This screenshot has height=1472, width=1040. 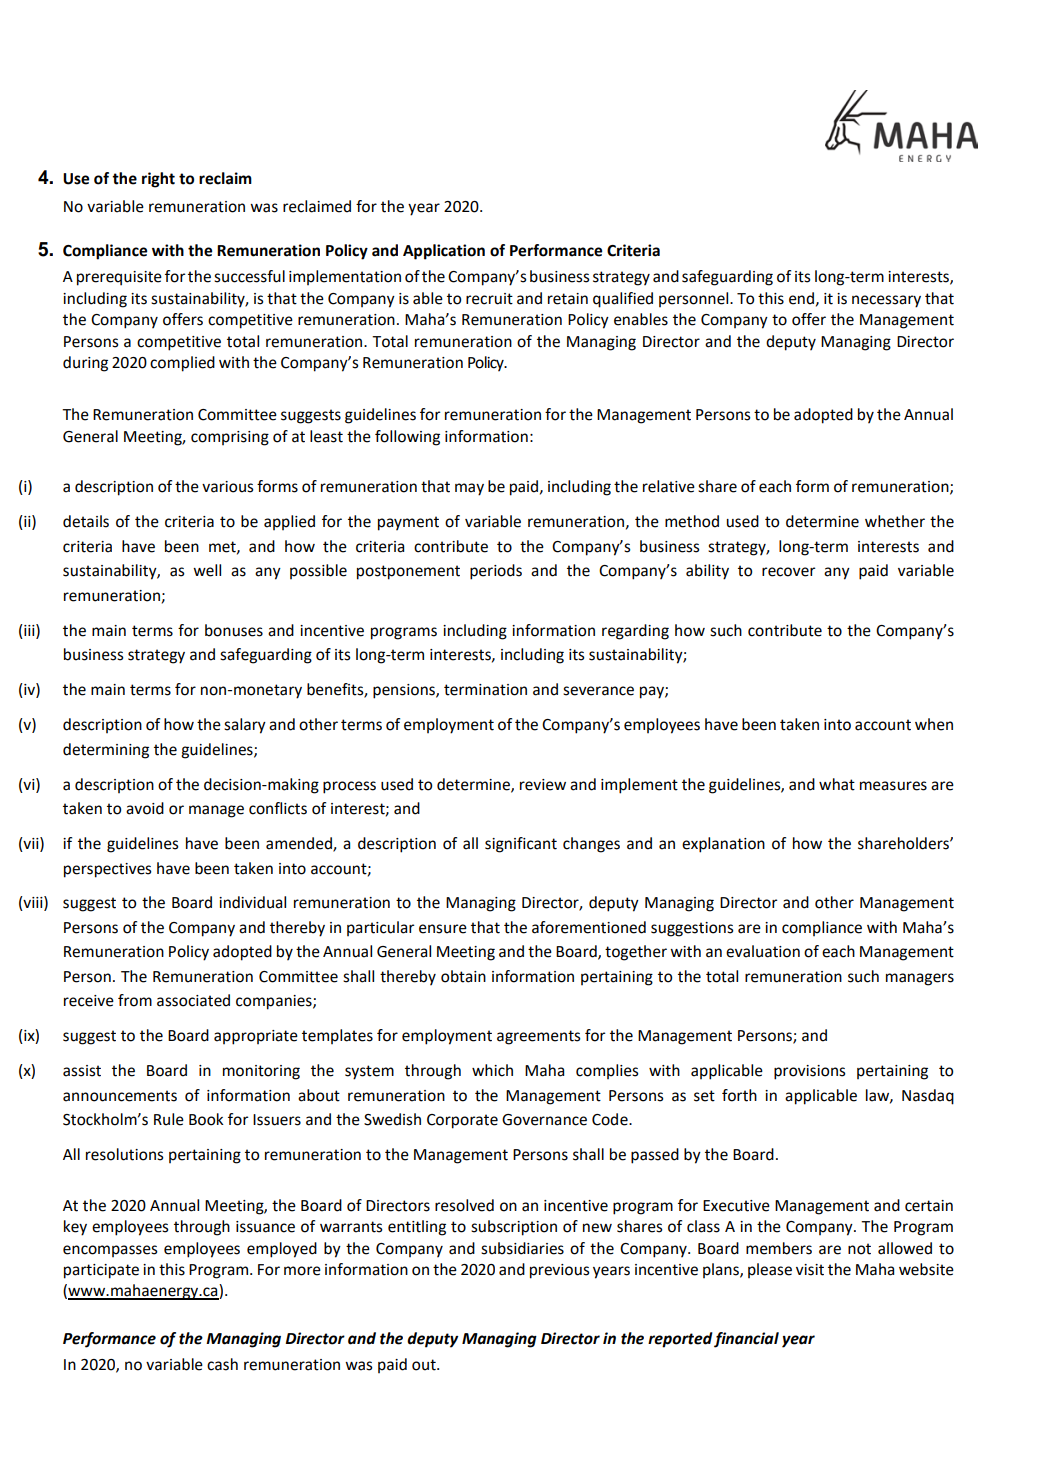 I want to click on necessary, so click(x=886, y=301).
